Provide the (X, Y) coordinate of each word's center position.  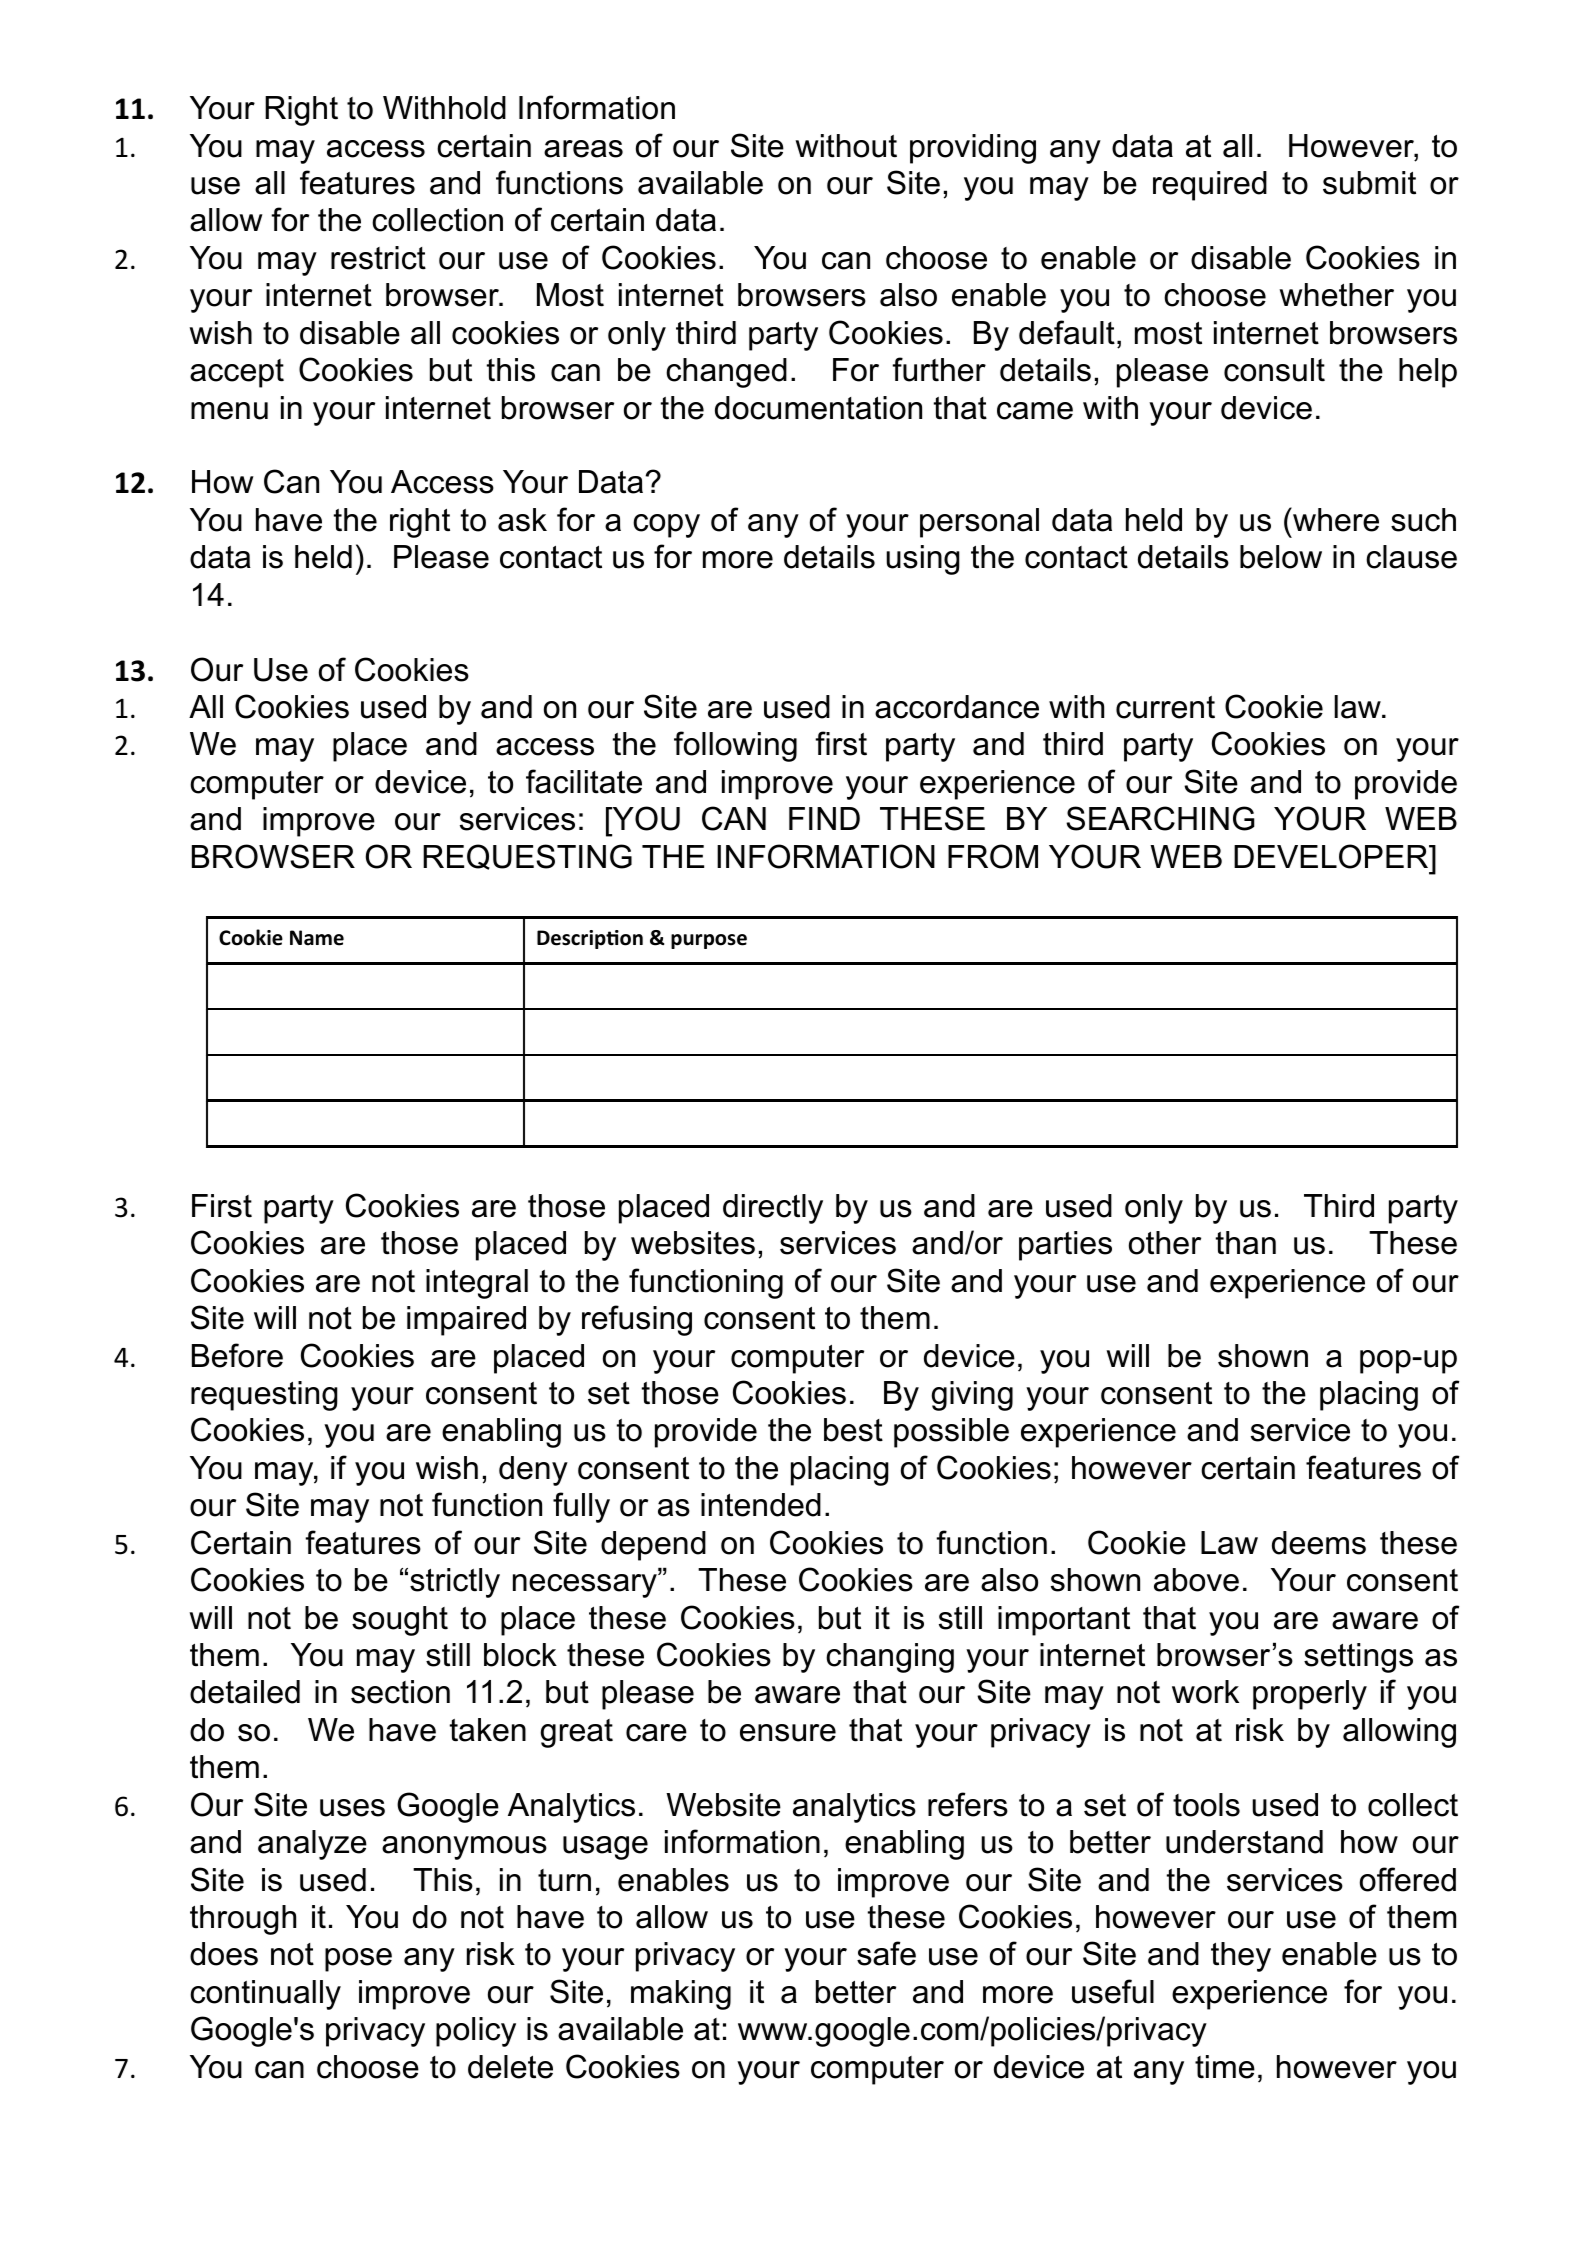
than (1246, 1243)
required (1210, 186)
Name (317, 938)
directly (773, 1209)
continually (265, 1995)
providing (973, 149)
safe (886, 1953)
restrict (378, 258)
